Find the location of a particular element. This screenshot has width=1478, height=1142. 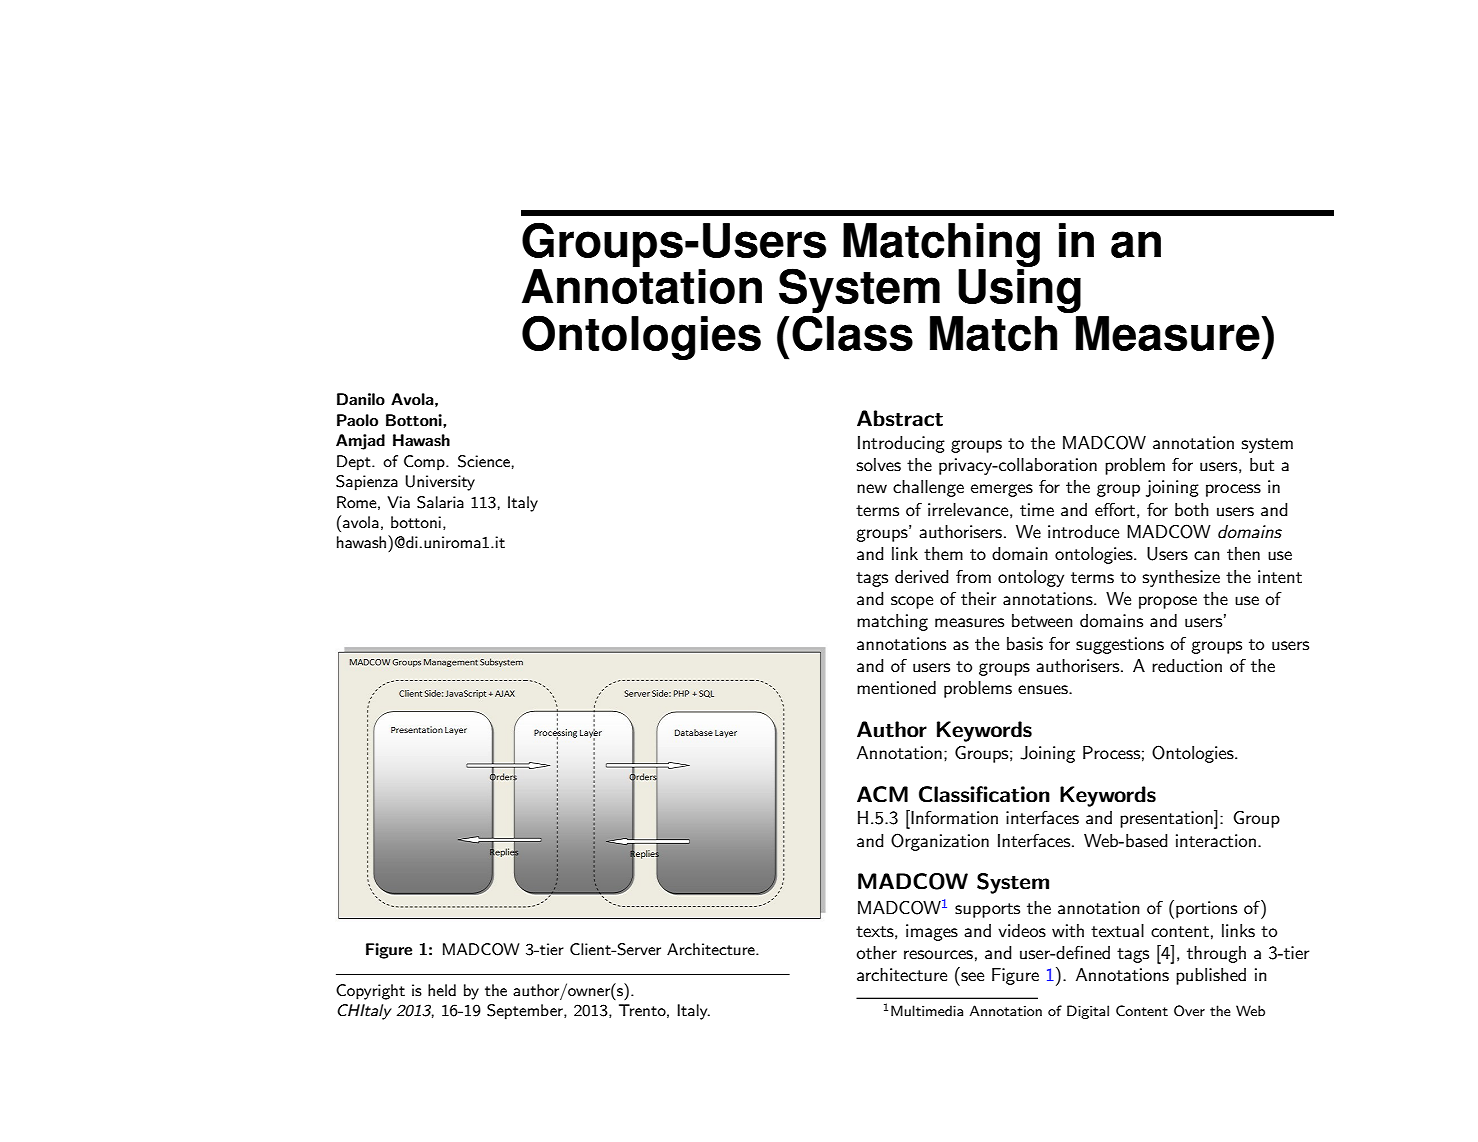

Using is located at coordinates (1019, 291).
